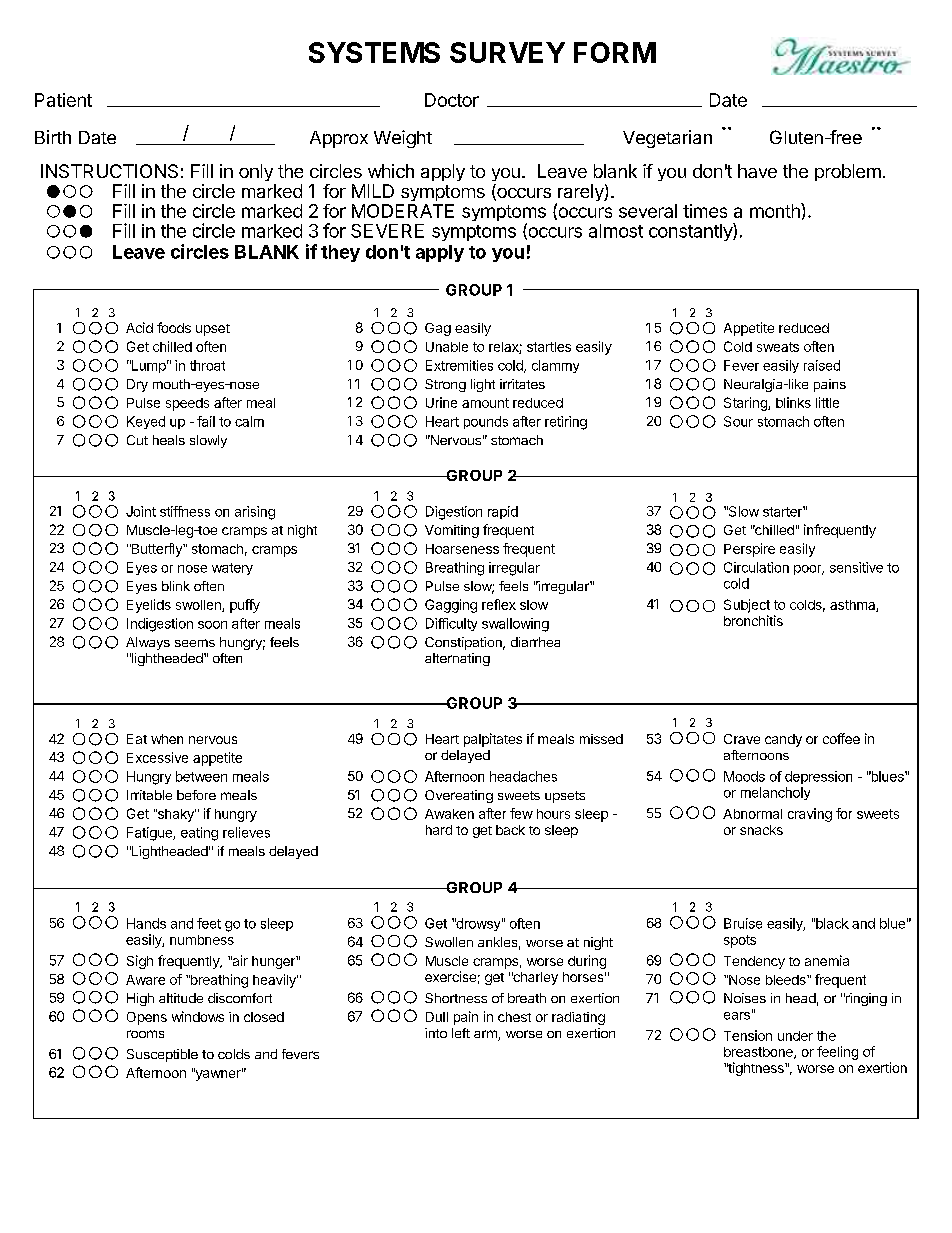  What do you see at coordinates (63, 100) in the screenshot?
I see `Patient` at bounding box center [63, 100].
